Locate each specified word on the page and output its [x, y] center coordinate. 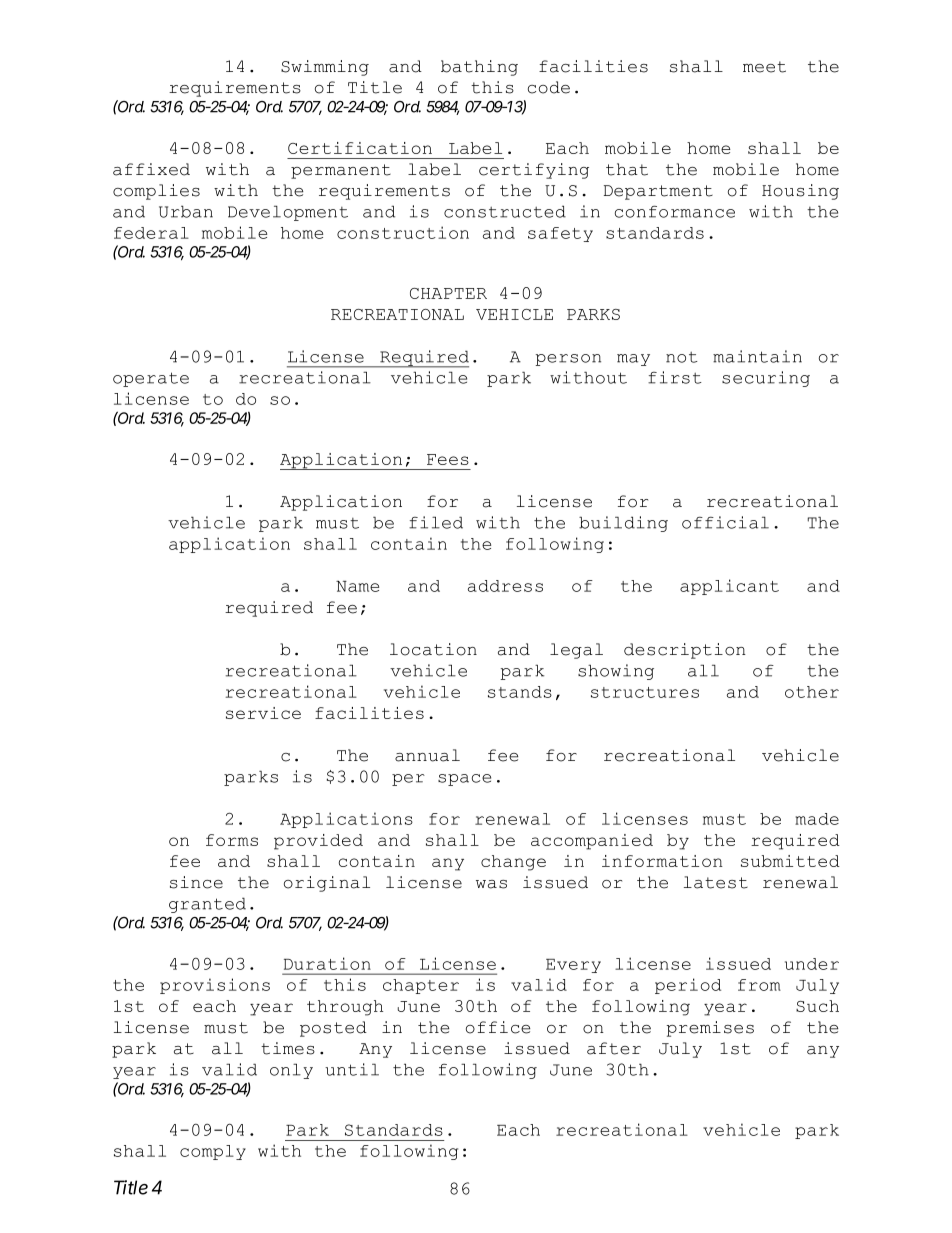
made [817, 819]
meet [764, 67]
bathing [479, 68]
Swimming [325, 68]
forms [232, 840]
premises [710, 1029]
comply [213, 1152]
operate [151, 379]
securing [766, 379]
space [464, 780]
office [498, 1027]
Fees [448, 459]
